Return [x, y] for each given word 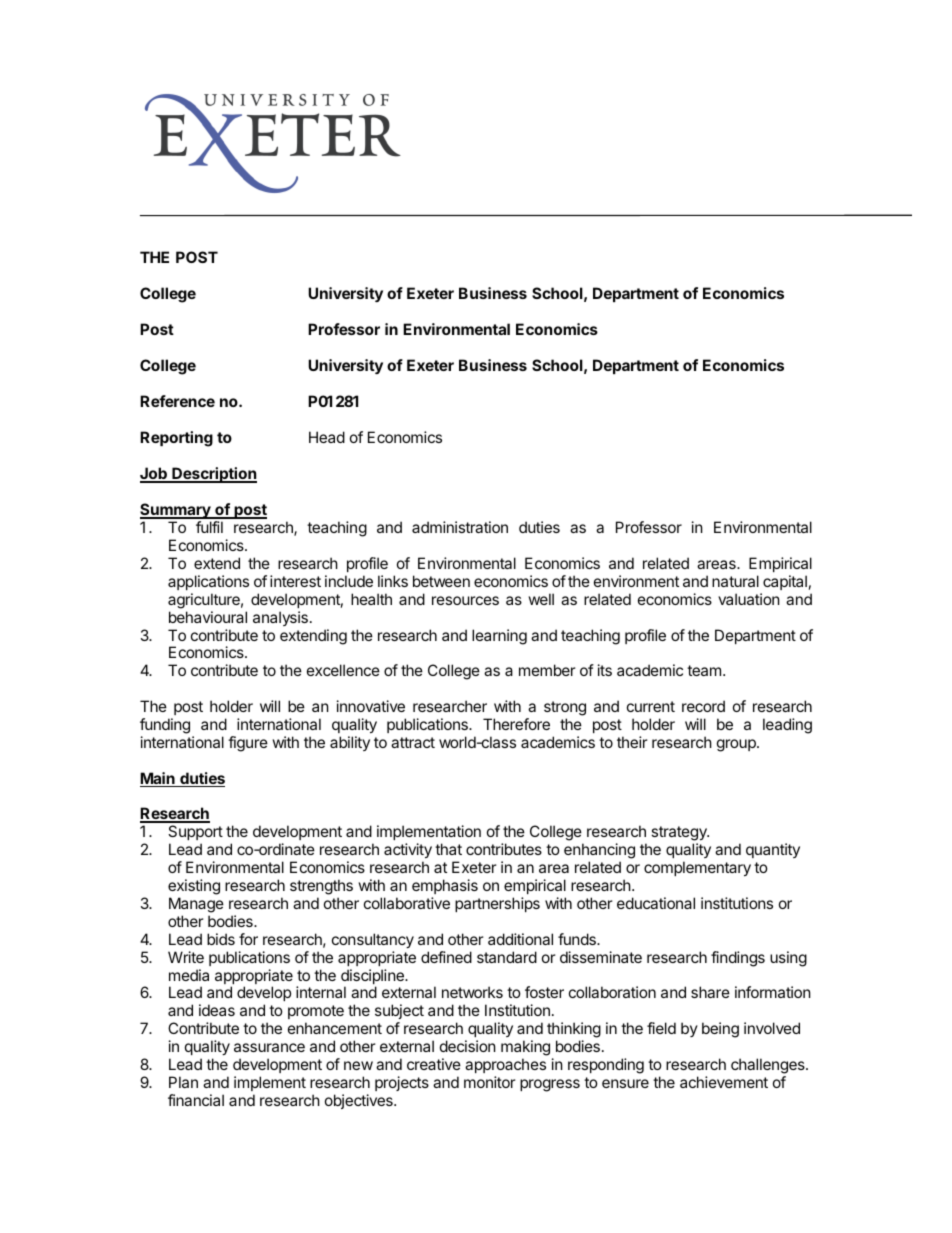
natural [735, 581]
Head [327, 437]
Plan [183, 1082]
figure [248, 744]
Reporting [176, 439]
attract [413, 742]
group [737, 745]
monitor [490, 1082]
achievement [724, 1082]
